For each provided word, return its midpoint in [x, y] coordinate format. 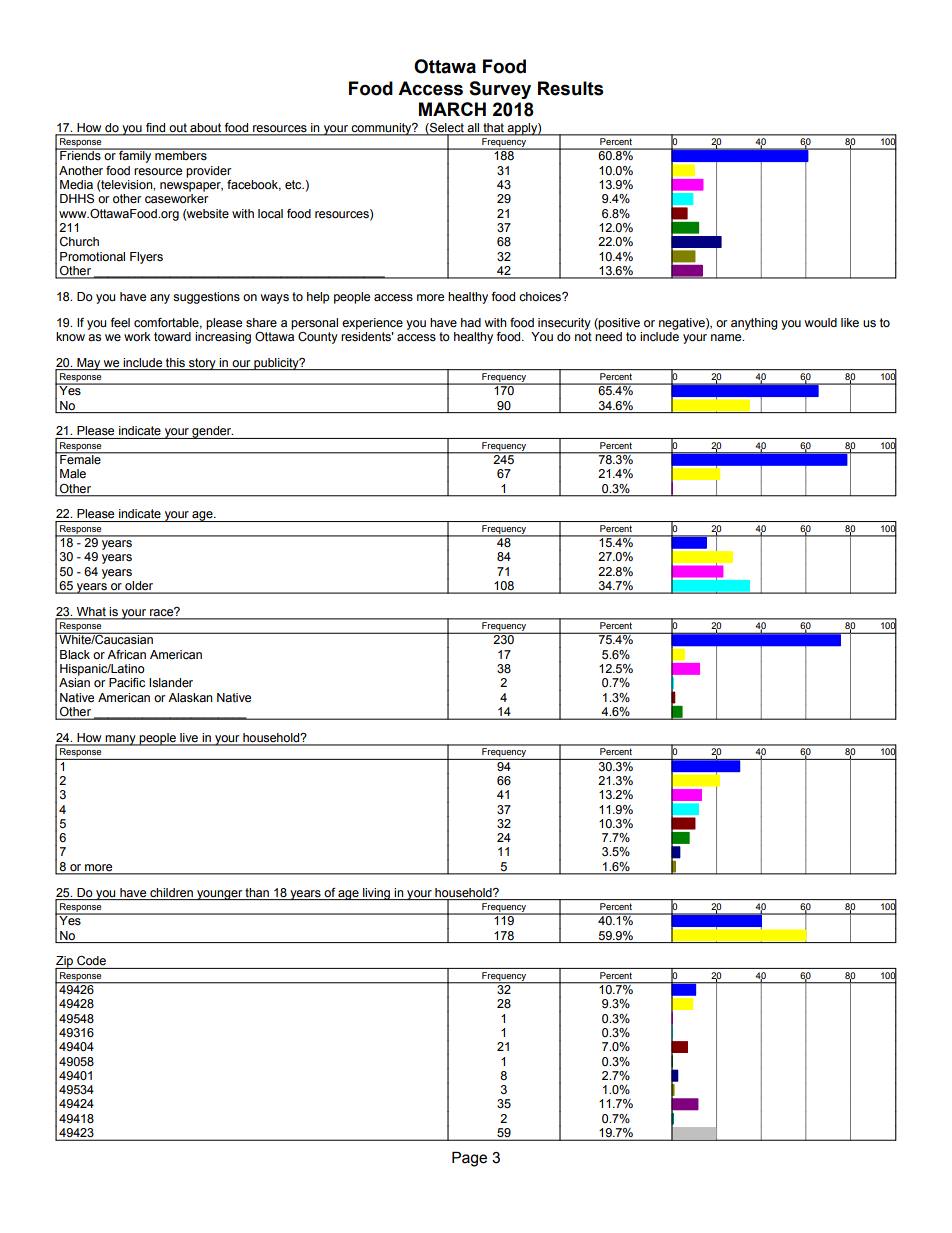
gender [212, 432]
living [376, 894]
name [727, 338]
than [257, 892]
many [120, 740]
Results [570, 88]
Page [469, 1159]
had [471, 322]
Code [91, 961]
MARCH [452, 109]
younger [220, 895]
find [155, 127]
